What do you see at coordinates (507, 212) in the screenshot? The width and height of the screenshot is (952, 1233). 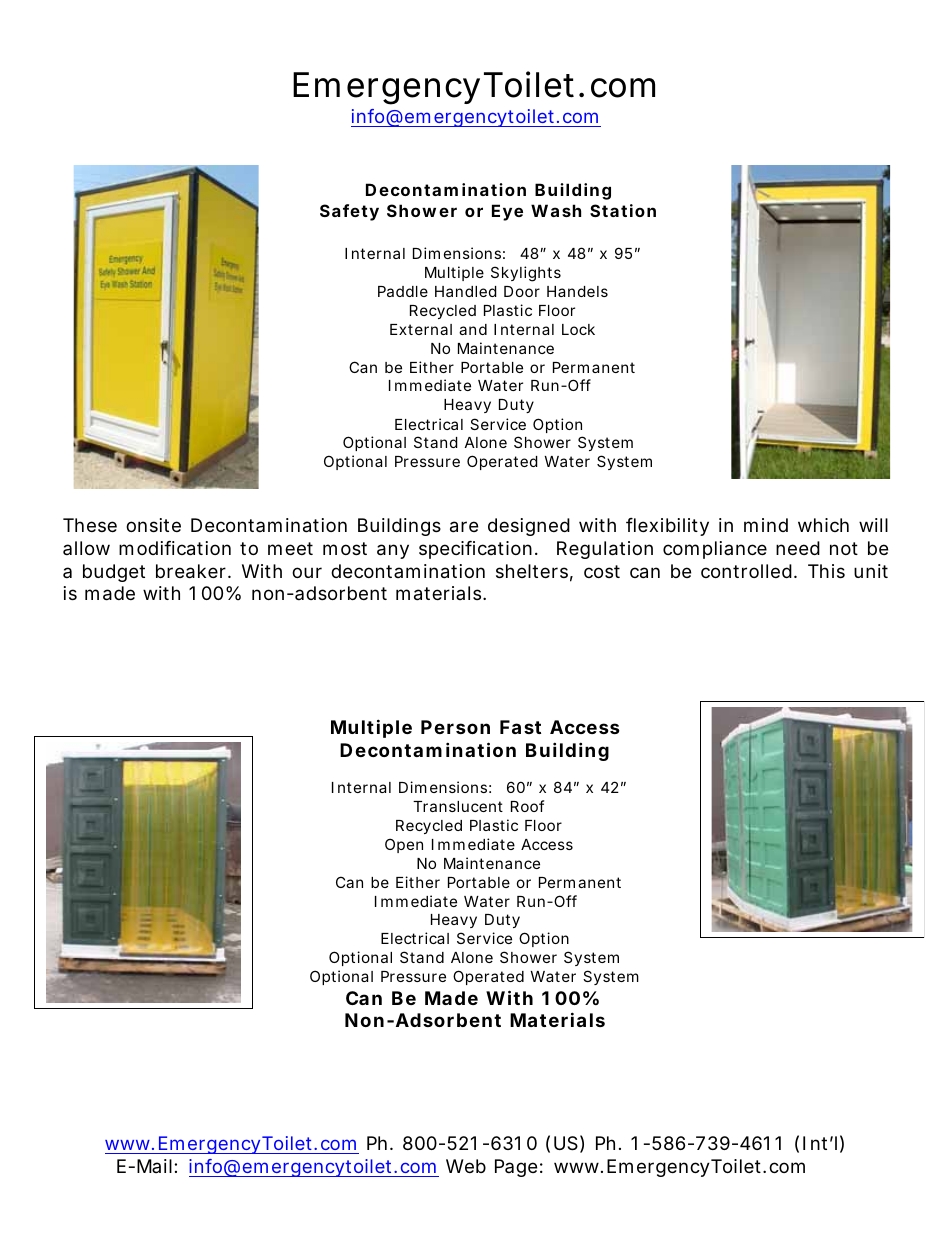 I see `Eye` at bounding box center [507, 212].
